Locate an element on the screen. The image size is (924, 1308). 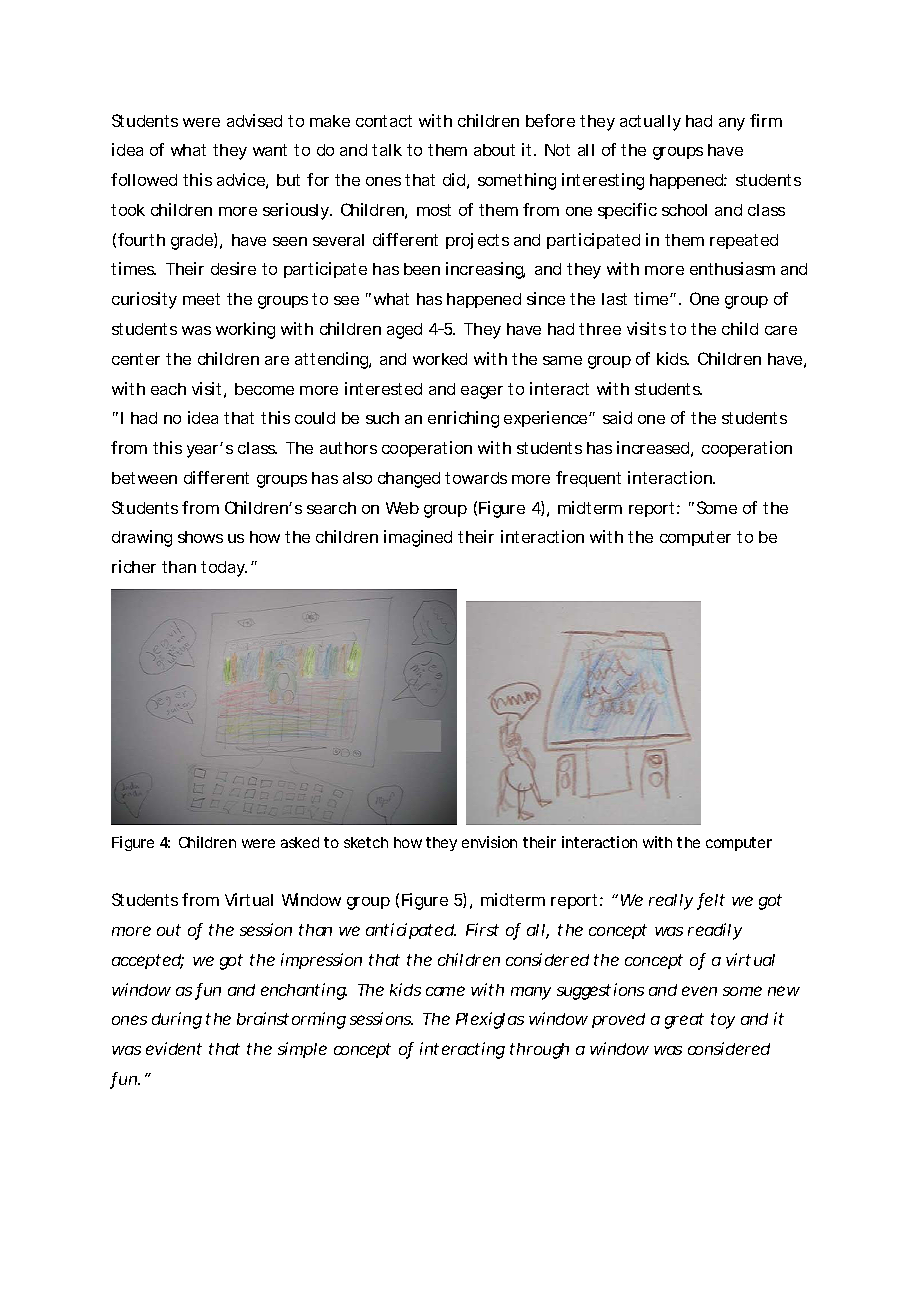
frequent is located at coordinates (588, 479).
